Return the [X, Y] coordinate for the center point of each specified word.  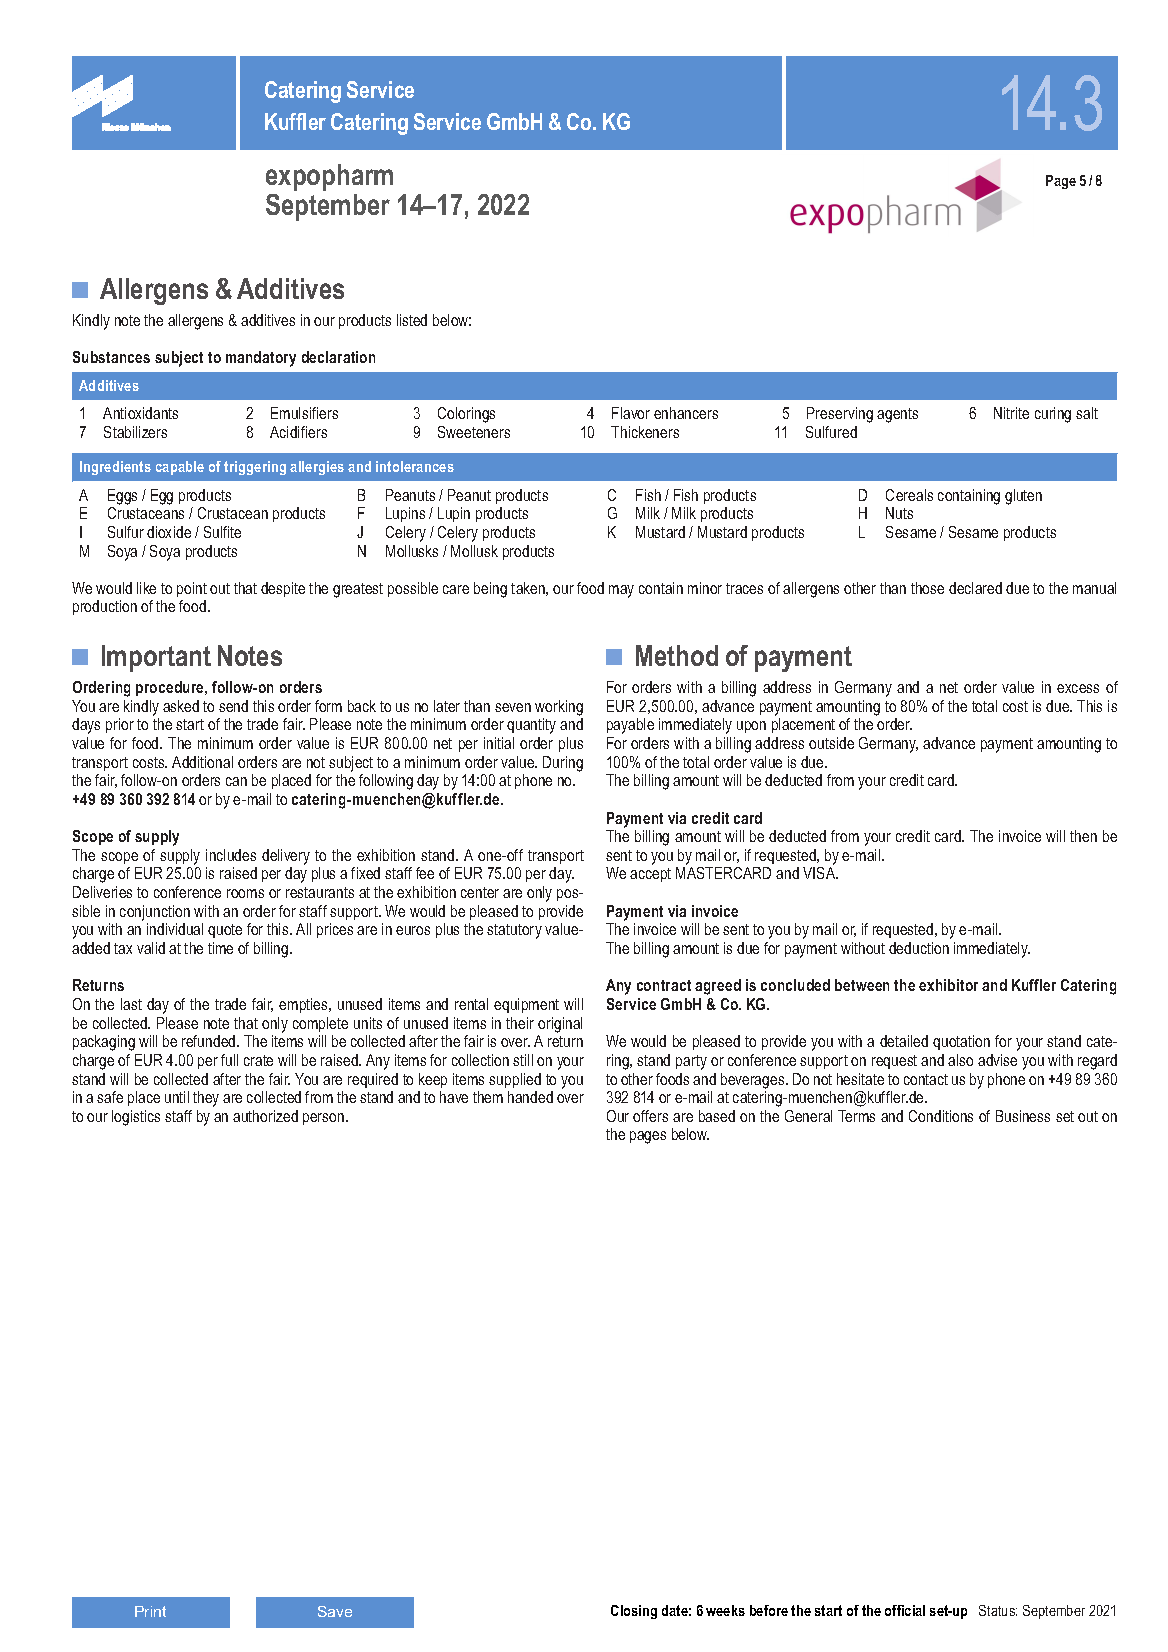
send [233, 706]
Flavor [631, 413]
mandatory [261, 359]
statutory [514, 931]
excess [1078, 688]
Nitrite [1011, 413]
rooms [245, 893]
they [206, 1099]
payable [630, 726]
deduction [919, 948]
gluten [1023, 497]
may [621, 591]
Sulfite [222, 532]
